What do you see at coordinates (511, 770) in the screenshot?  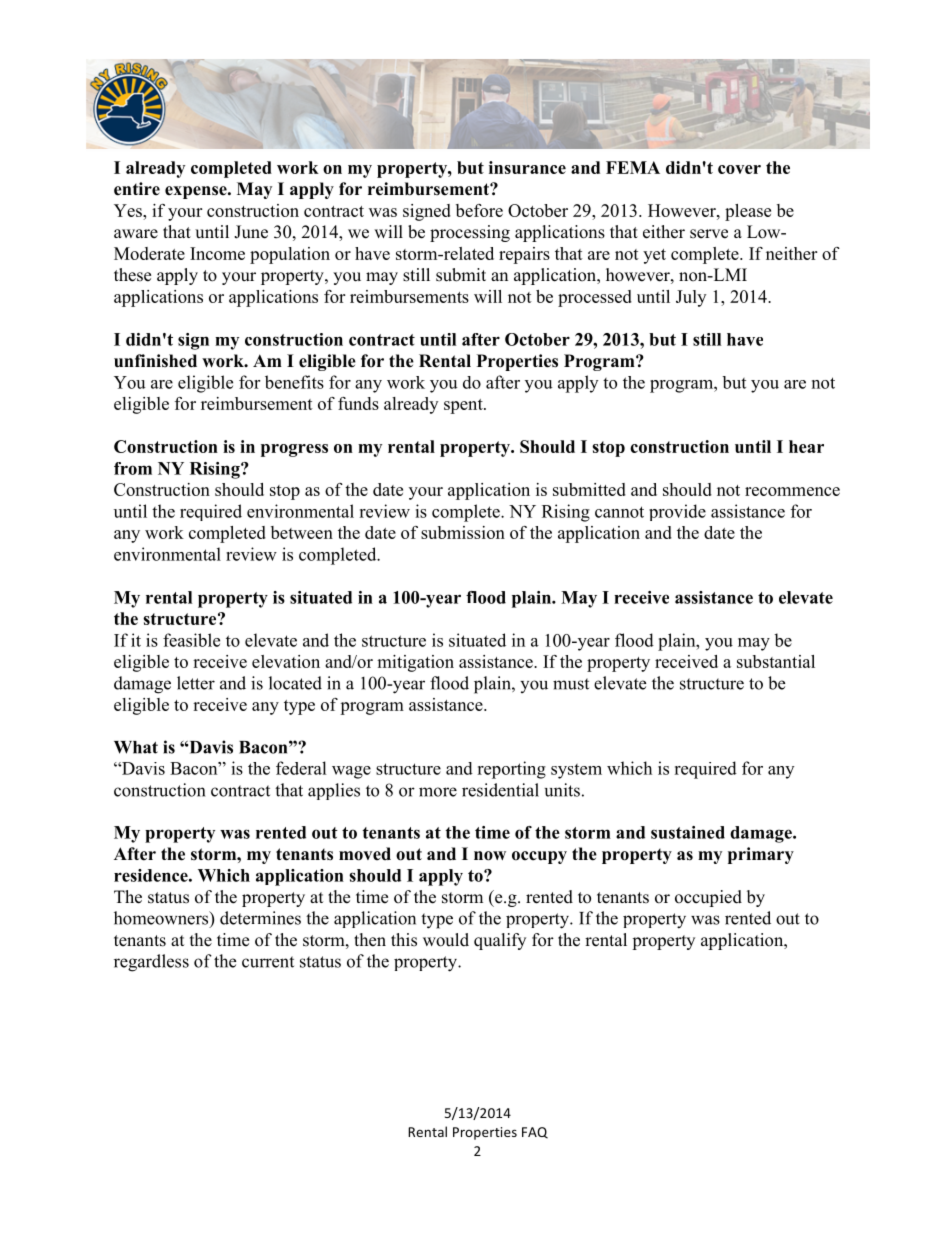 I see `reporting` at bounding box center [511, 770].
